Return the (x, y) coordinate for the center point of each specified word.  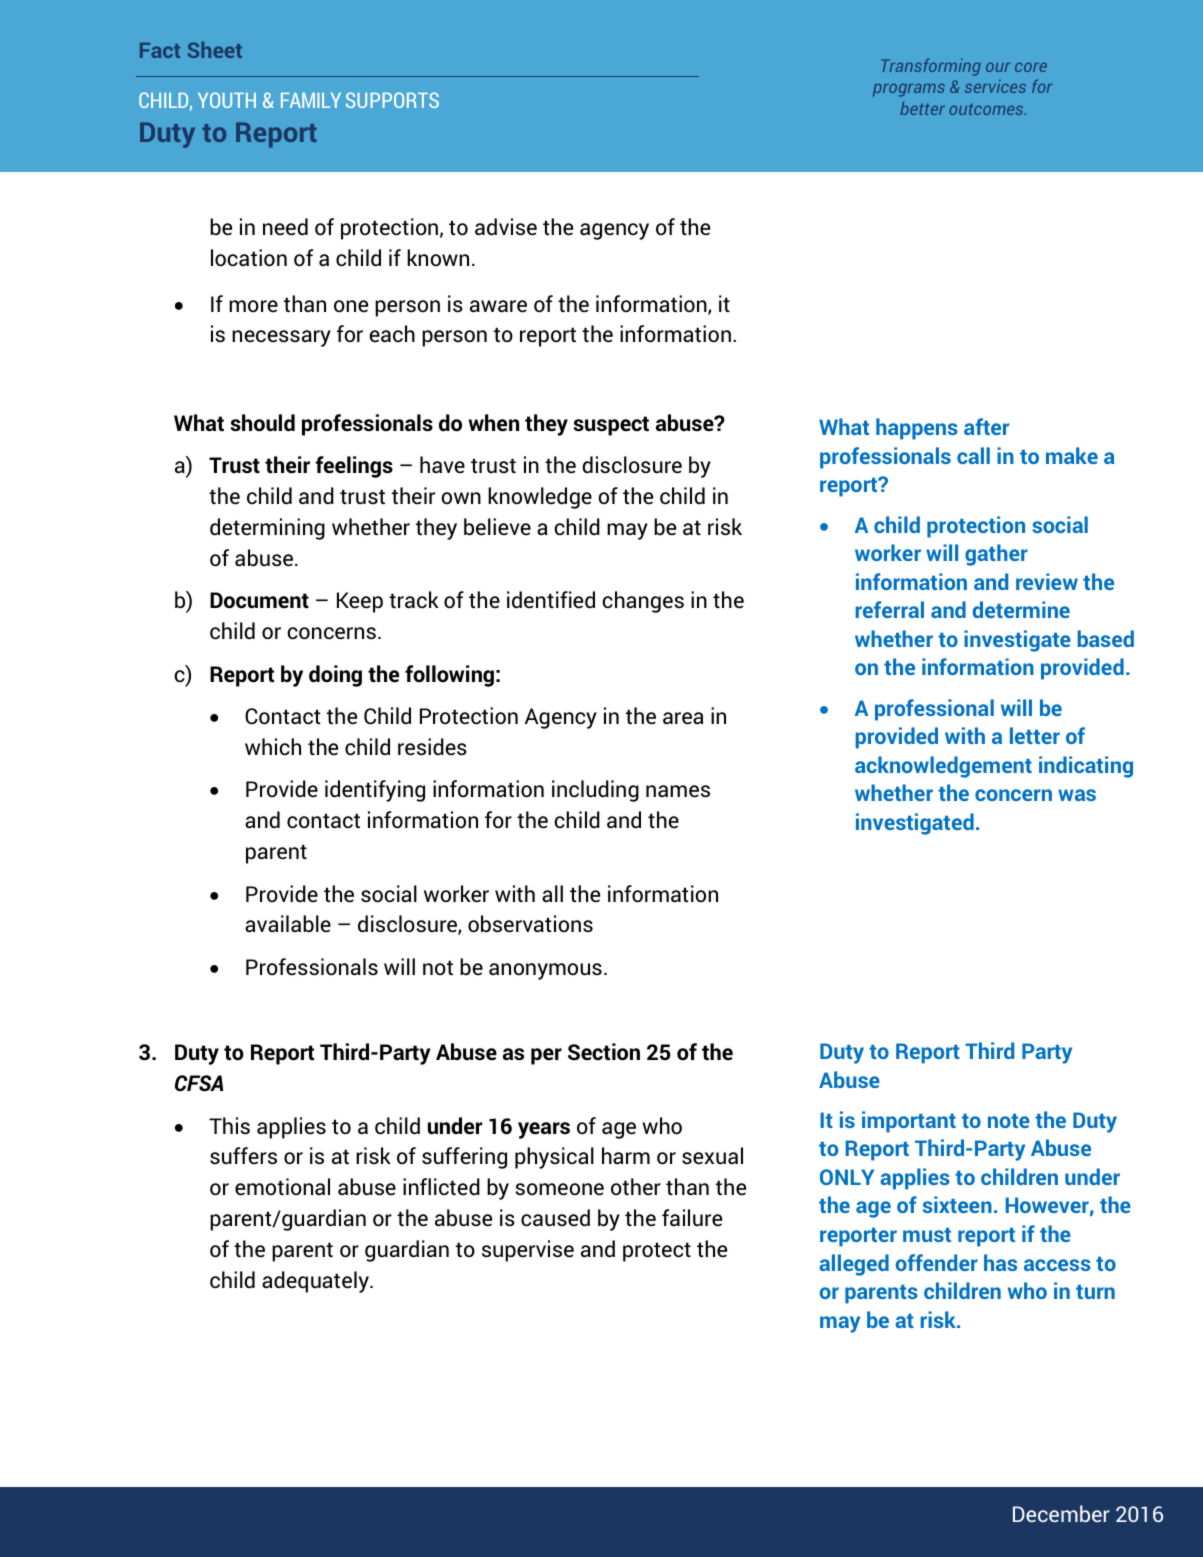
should (262, 423)
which (273, 746)
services (995, 86)
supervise (528, 1251)
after (986, 426)
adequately (316, 1282)
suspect (611, 426)
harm (626, 1155)
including (595, 791)
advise (506, 227)
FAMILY (311, 100)
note (1009, 1121)
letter (1035, 735)
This (229, 1125)
